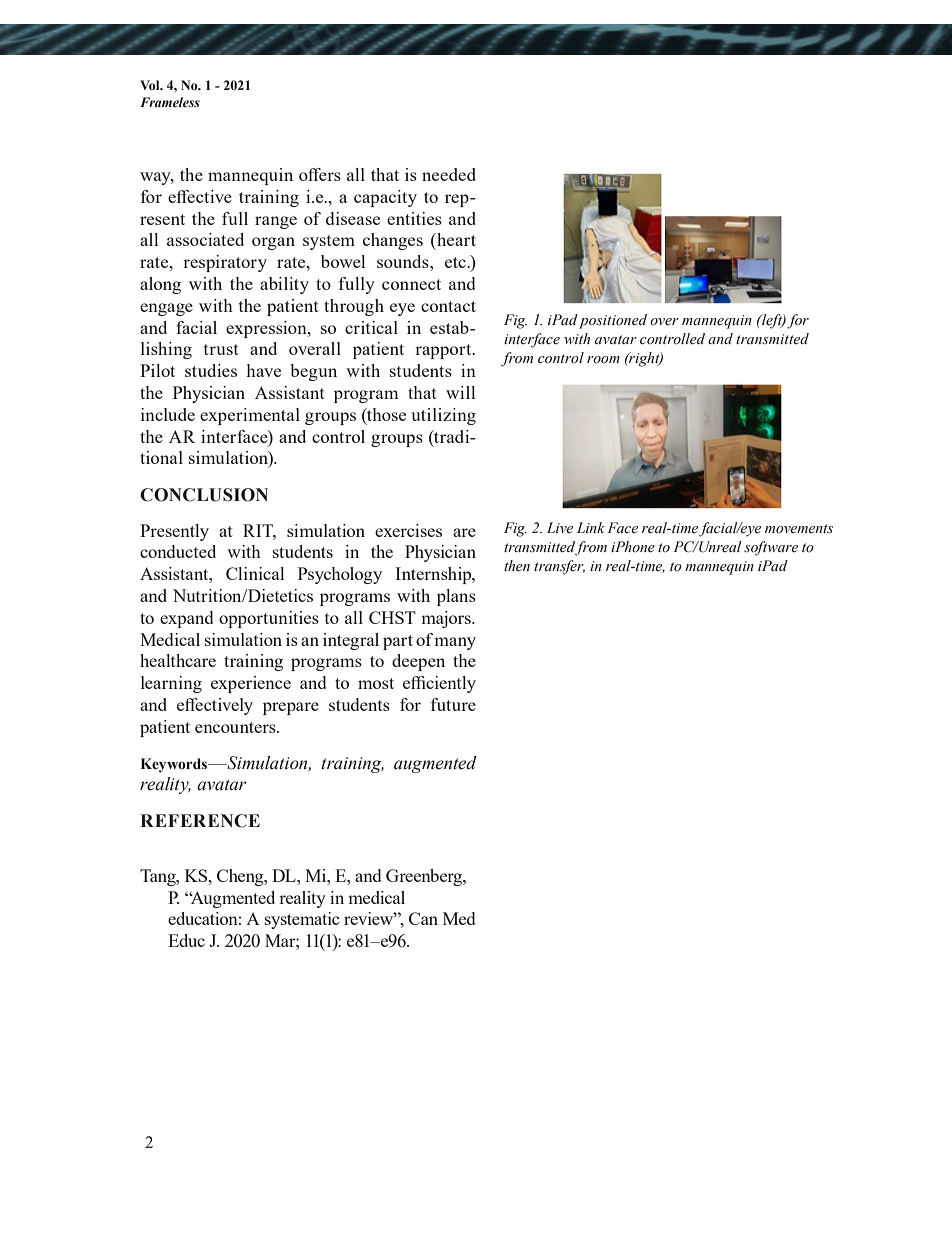 The height and width of the screenshot is (1233, 952). What do you see at coordinates (603, 360) in the screenshot?
I see `room` at bounding box center [603, 360].
